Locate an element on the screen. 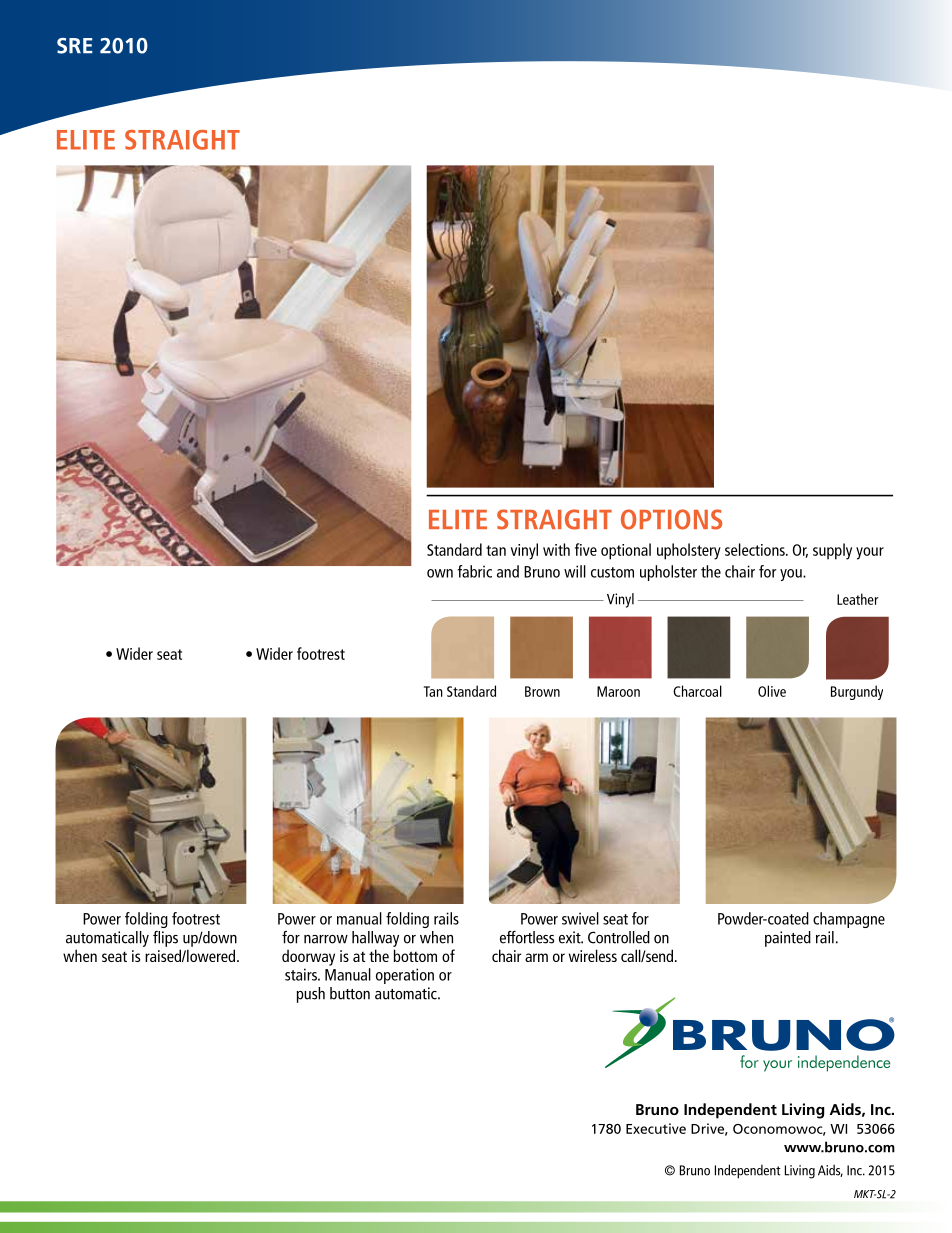 The width and height of the screenshot is (952, 1233). Executive is located at coordinates (656, 1128).
